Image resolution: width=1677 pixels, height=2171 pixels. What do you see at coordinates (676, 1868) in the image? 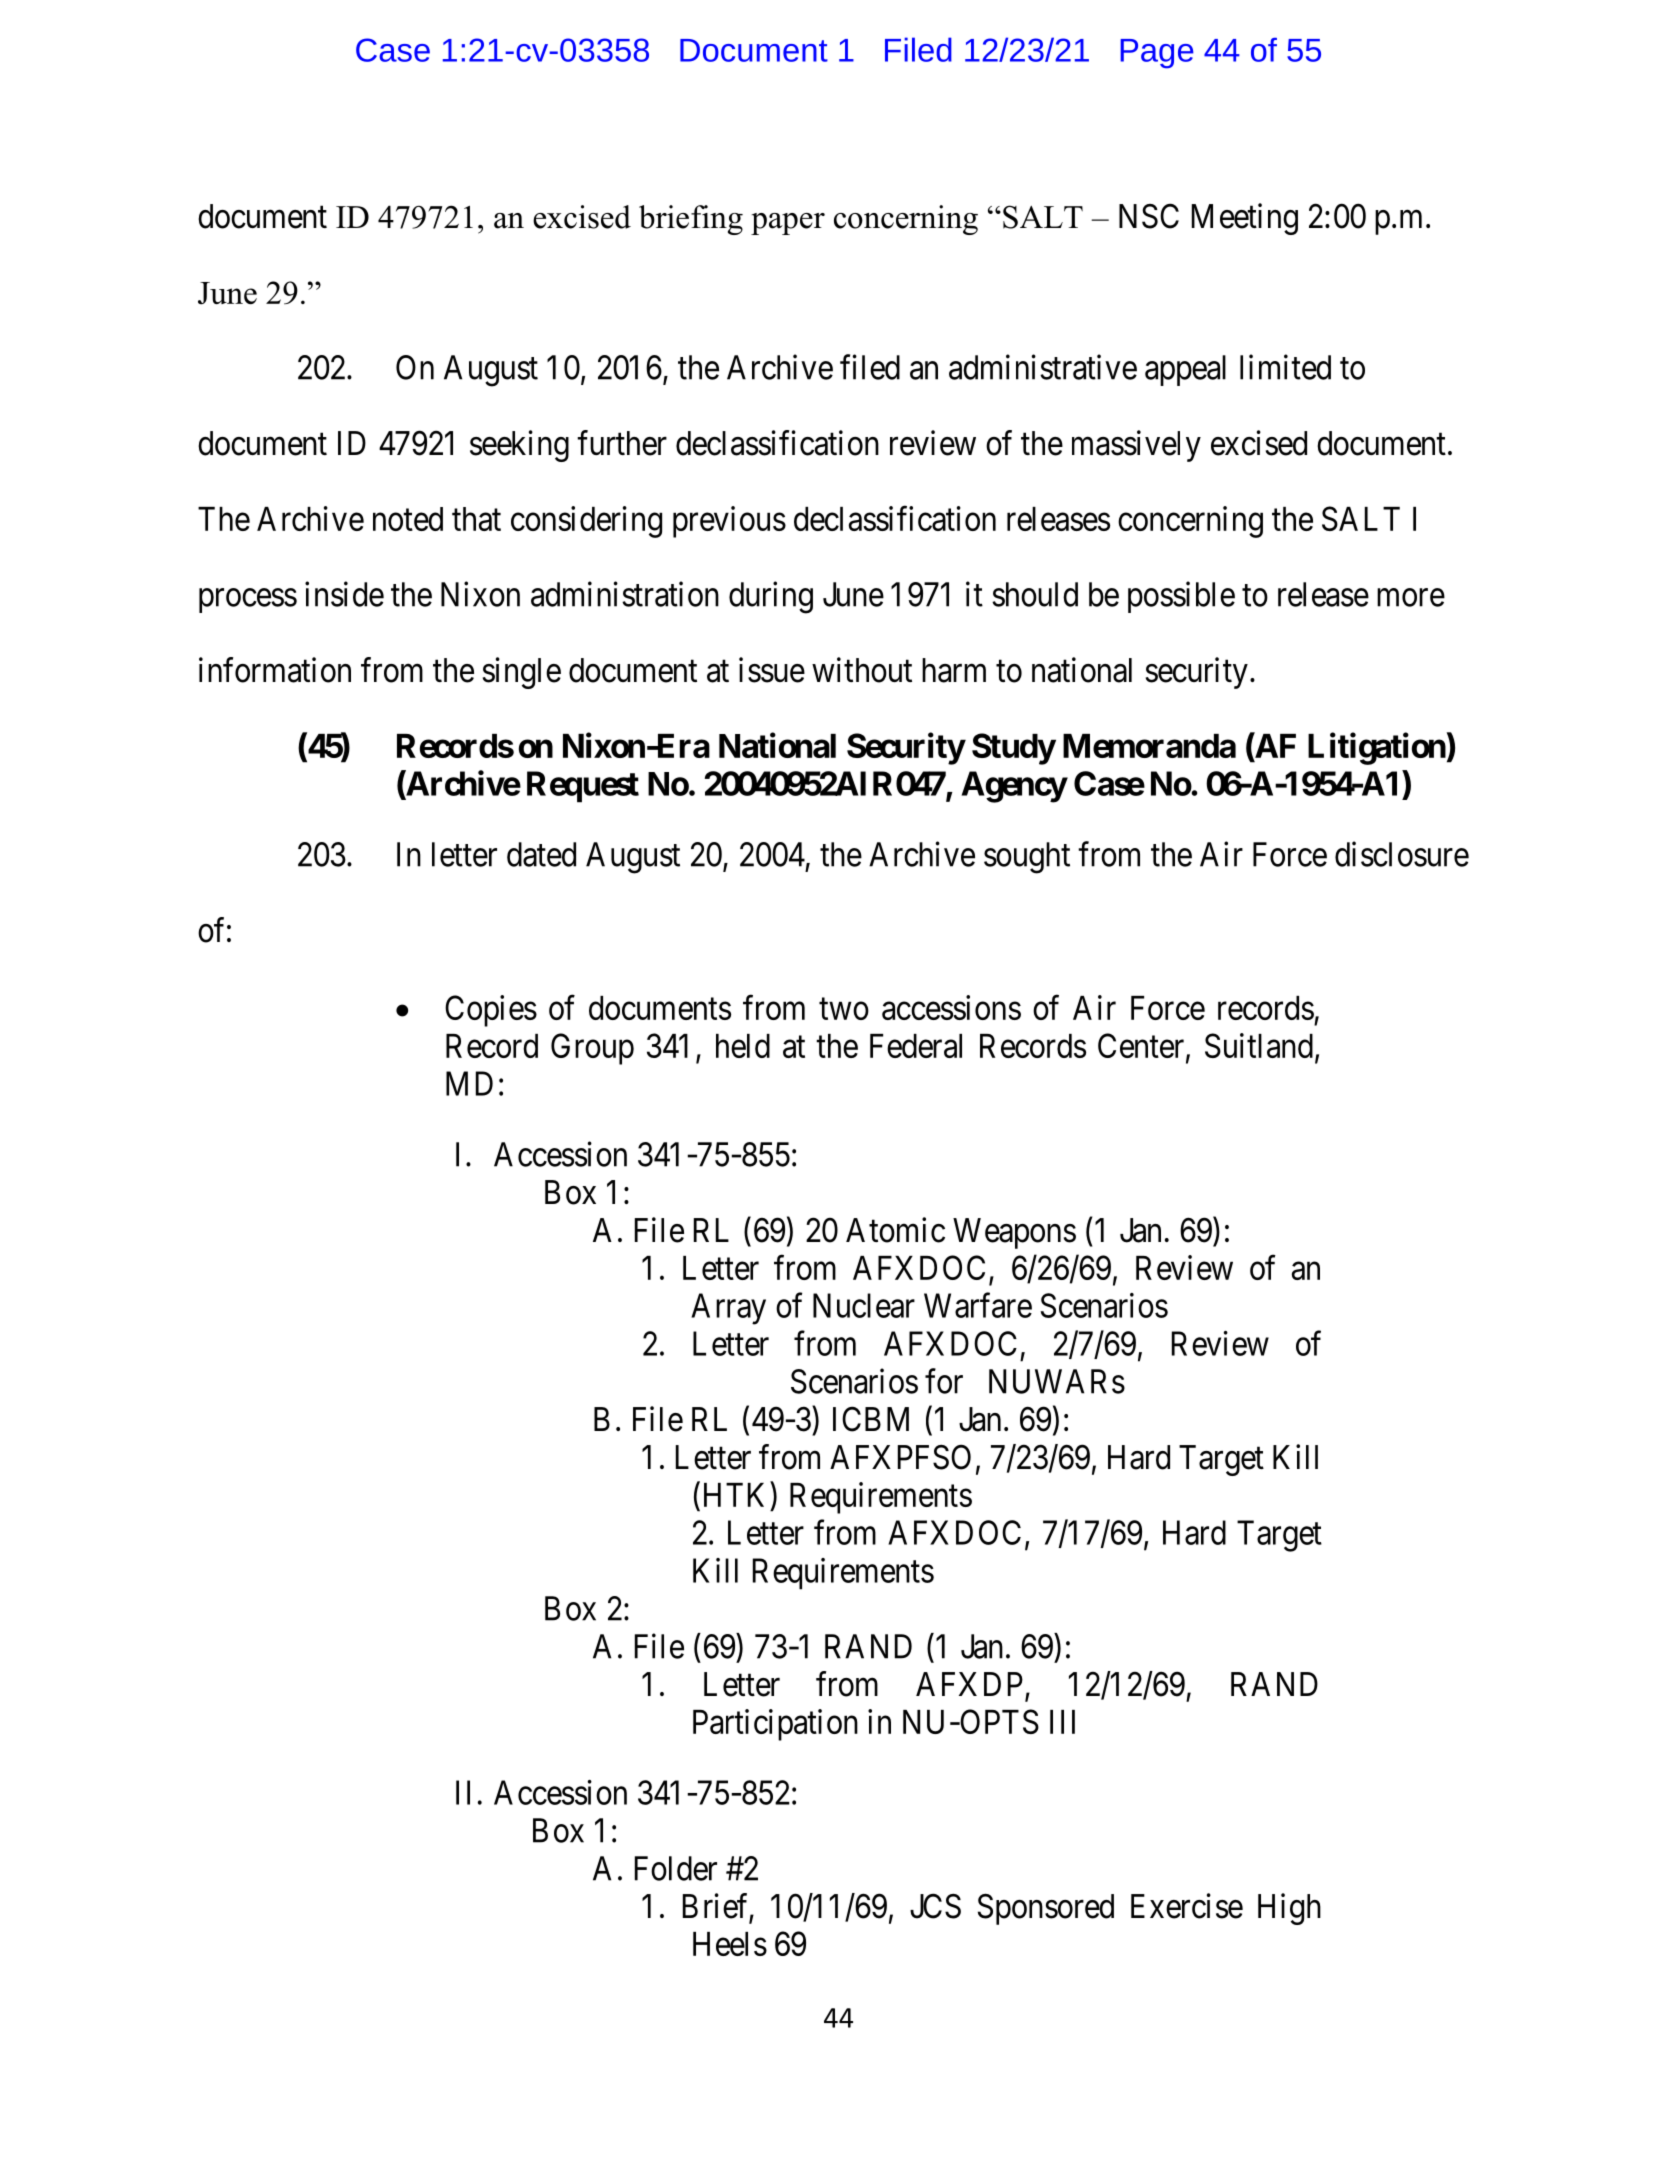
I see `Folder` at bounding box center [676, 1868].
